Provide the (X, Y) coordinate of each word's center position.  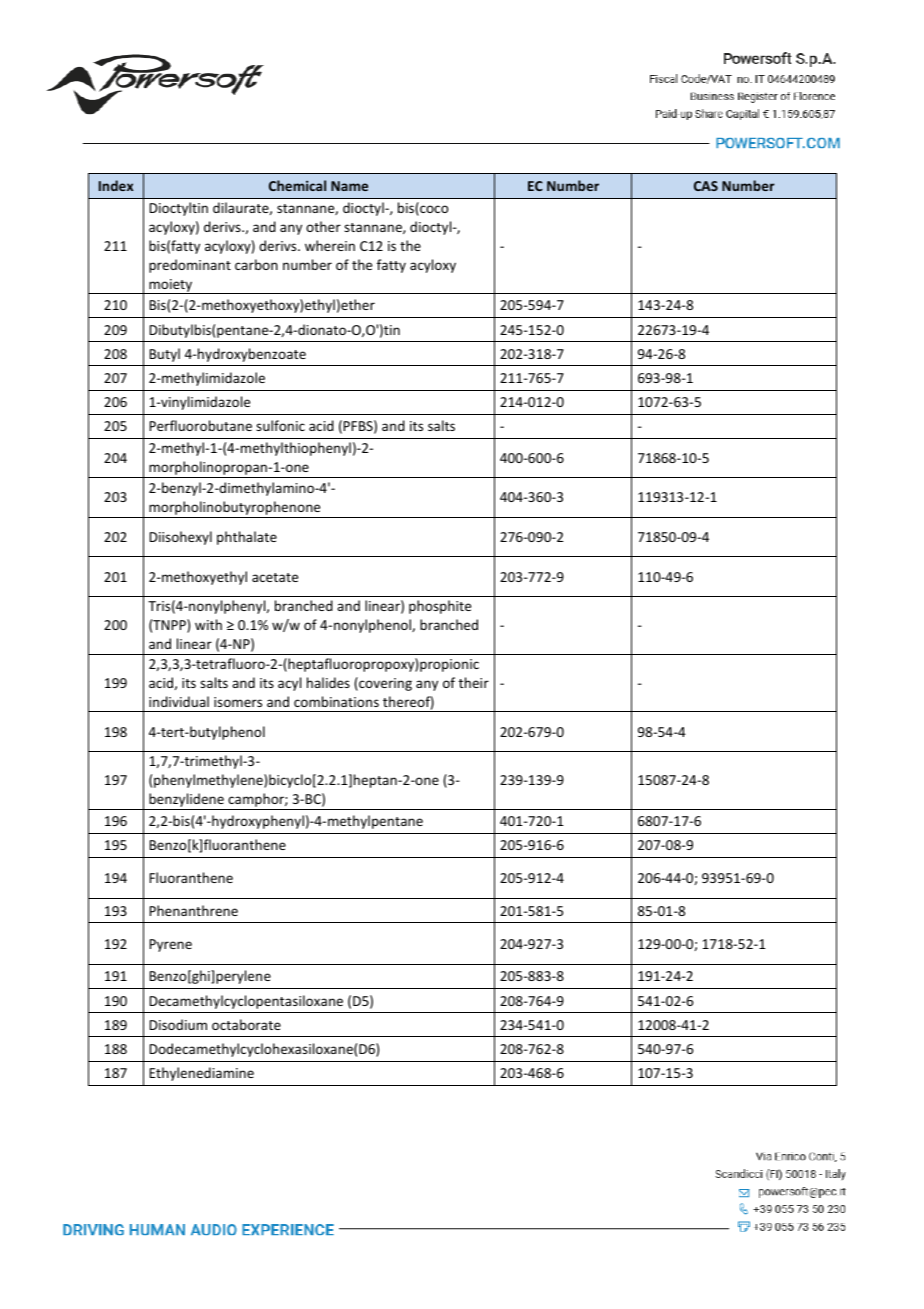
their (474, 682)
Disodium (178, 1024)
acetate (275, 577)
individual (179, 701)
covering (384, 684)
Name (349, 186)
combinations (336, 701)
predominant (190, 266)
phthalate (247, 538)
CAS (706, 186)
